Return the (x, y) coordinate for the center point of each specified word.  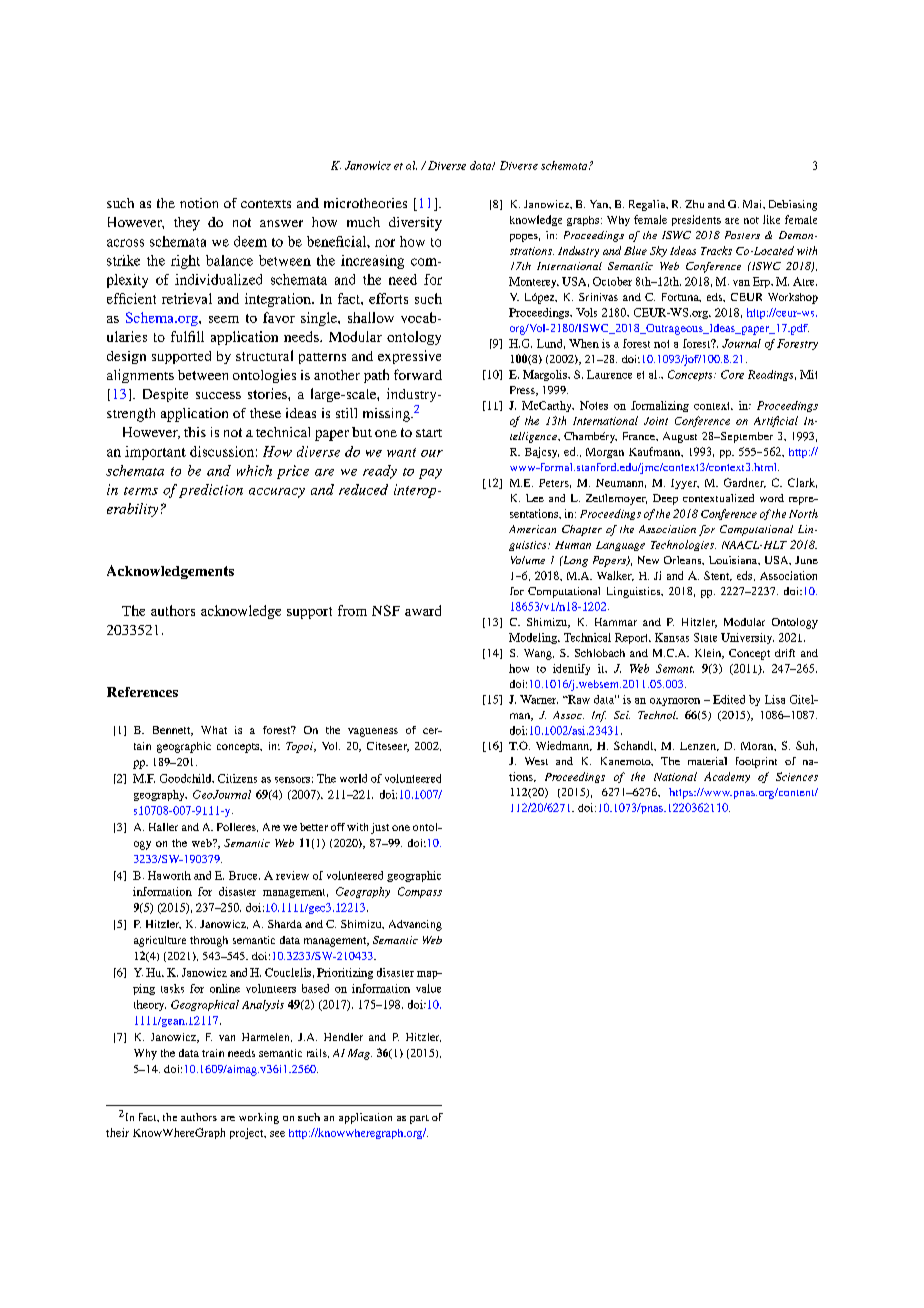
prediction (211, 491)
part (419, 1119)
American (532, 529)
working (259, 1118)
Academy (727, 777)
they (187, 224)
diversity (415, 224)
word (772, 498)
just (380, 828)
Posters (742, 235)
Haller (163, 827)
